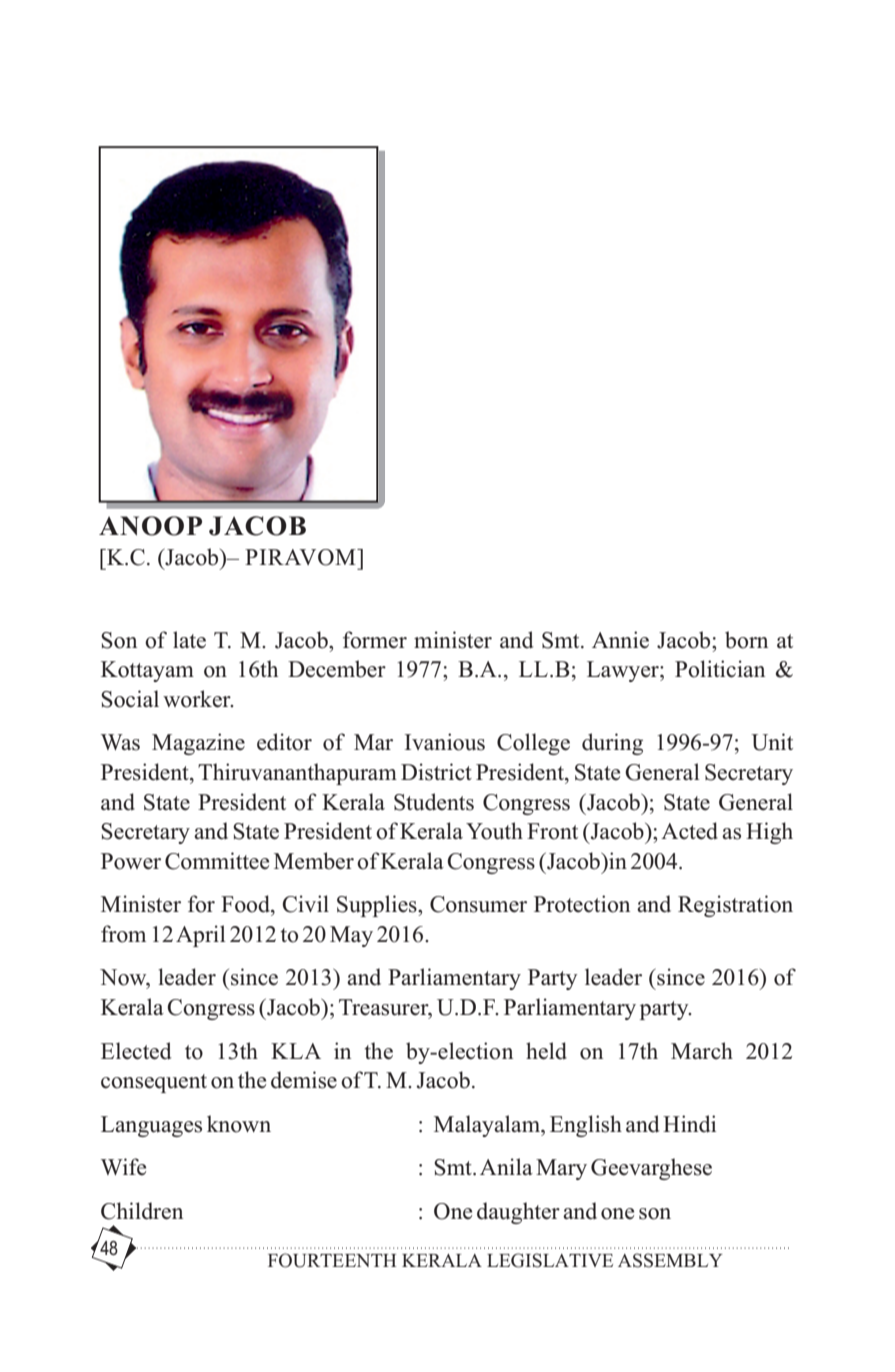  Describe the element at coordinates (150, 526) in the screenshot. I see `ANOOP` at that location.
